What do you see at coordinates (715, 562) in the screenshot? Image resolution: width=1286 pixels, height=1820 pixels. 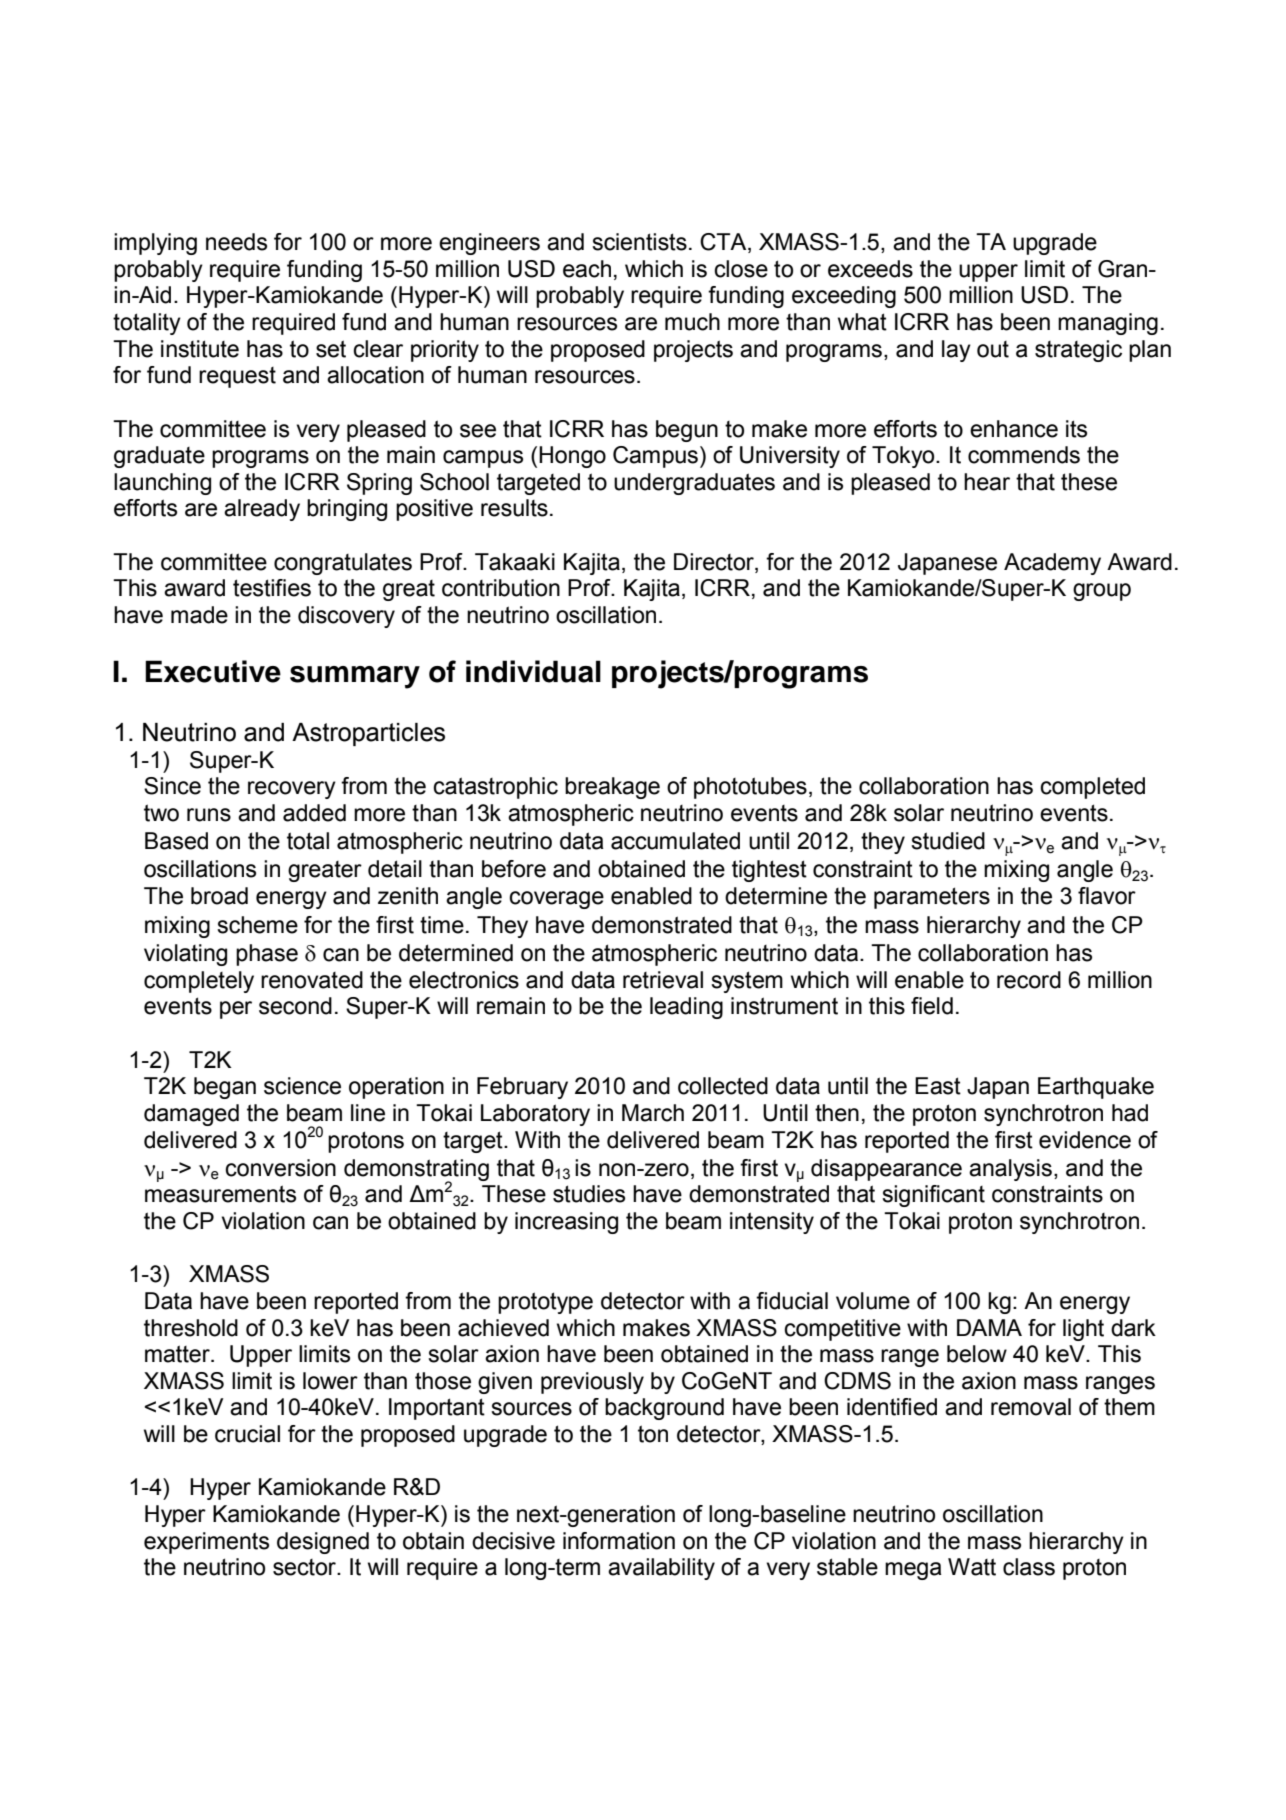 I see `Director` at bounding box center [715, 562].
